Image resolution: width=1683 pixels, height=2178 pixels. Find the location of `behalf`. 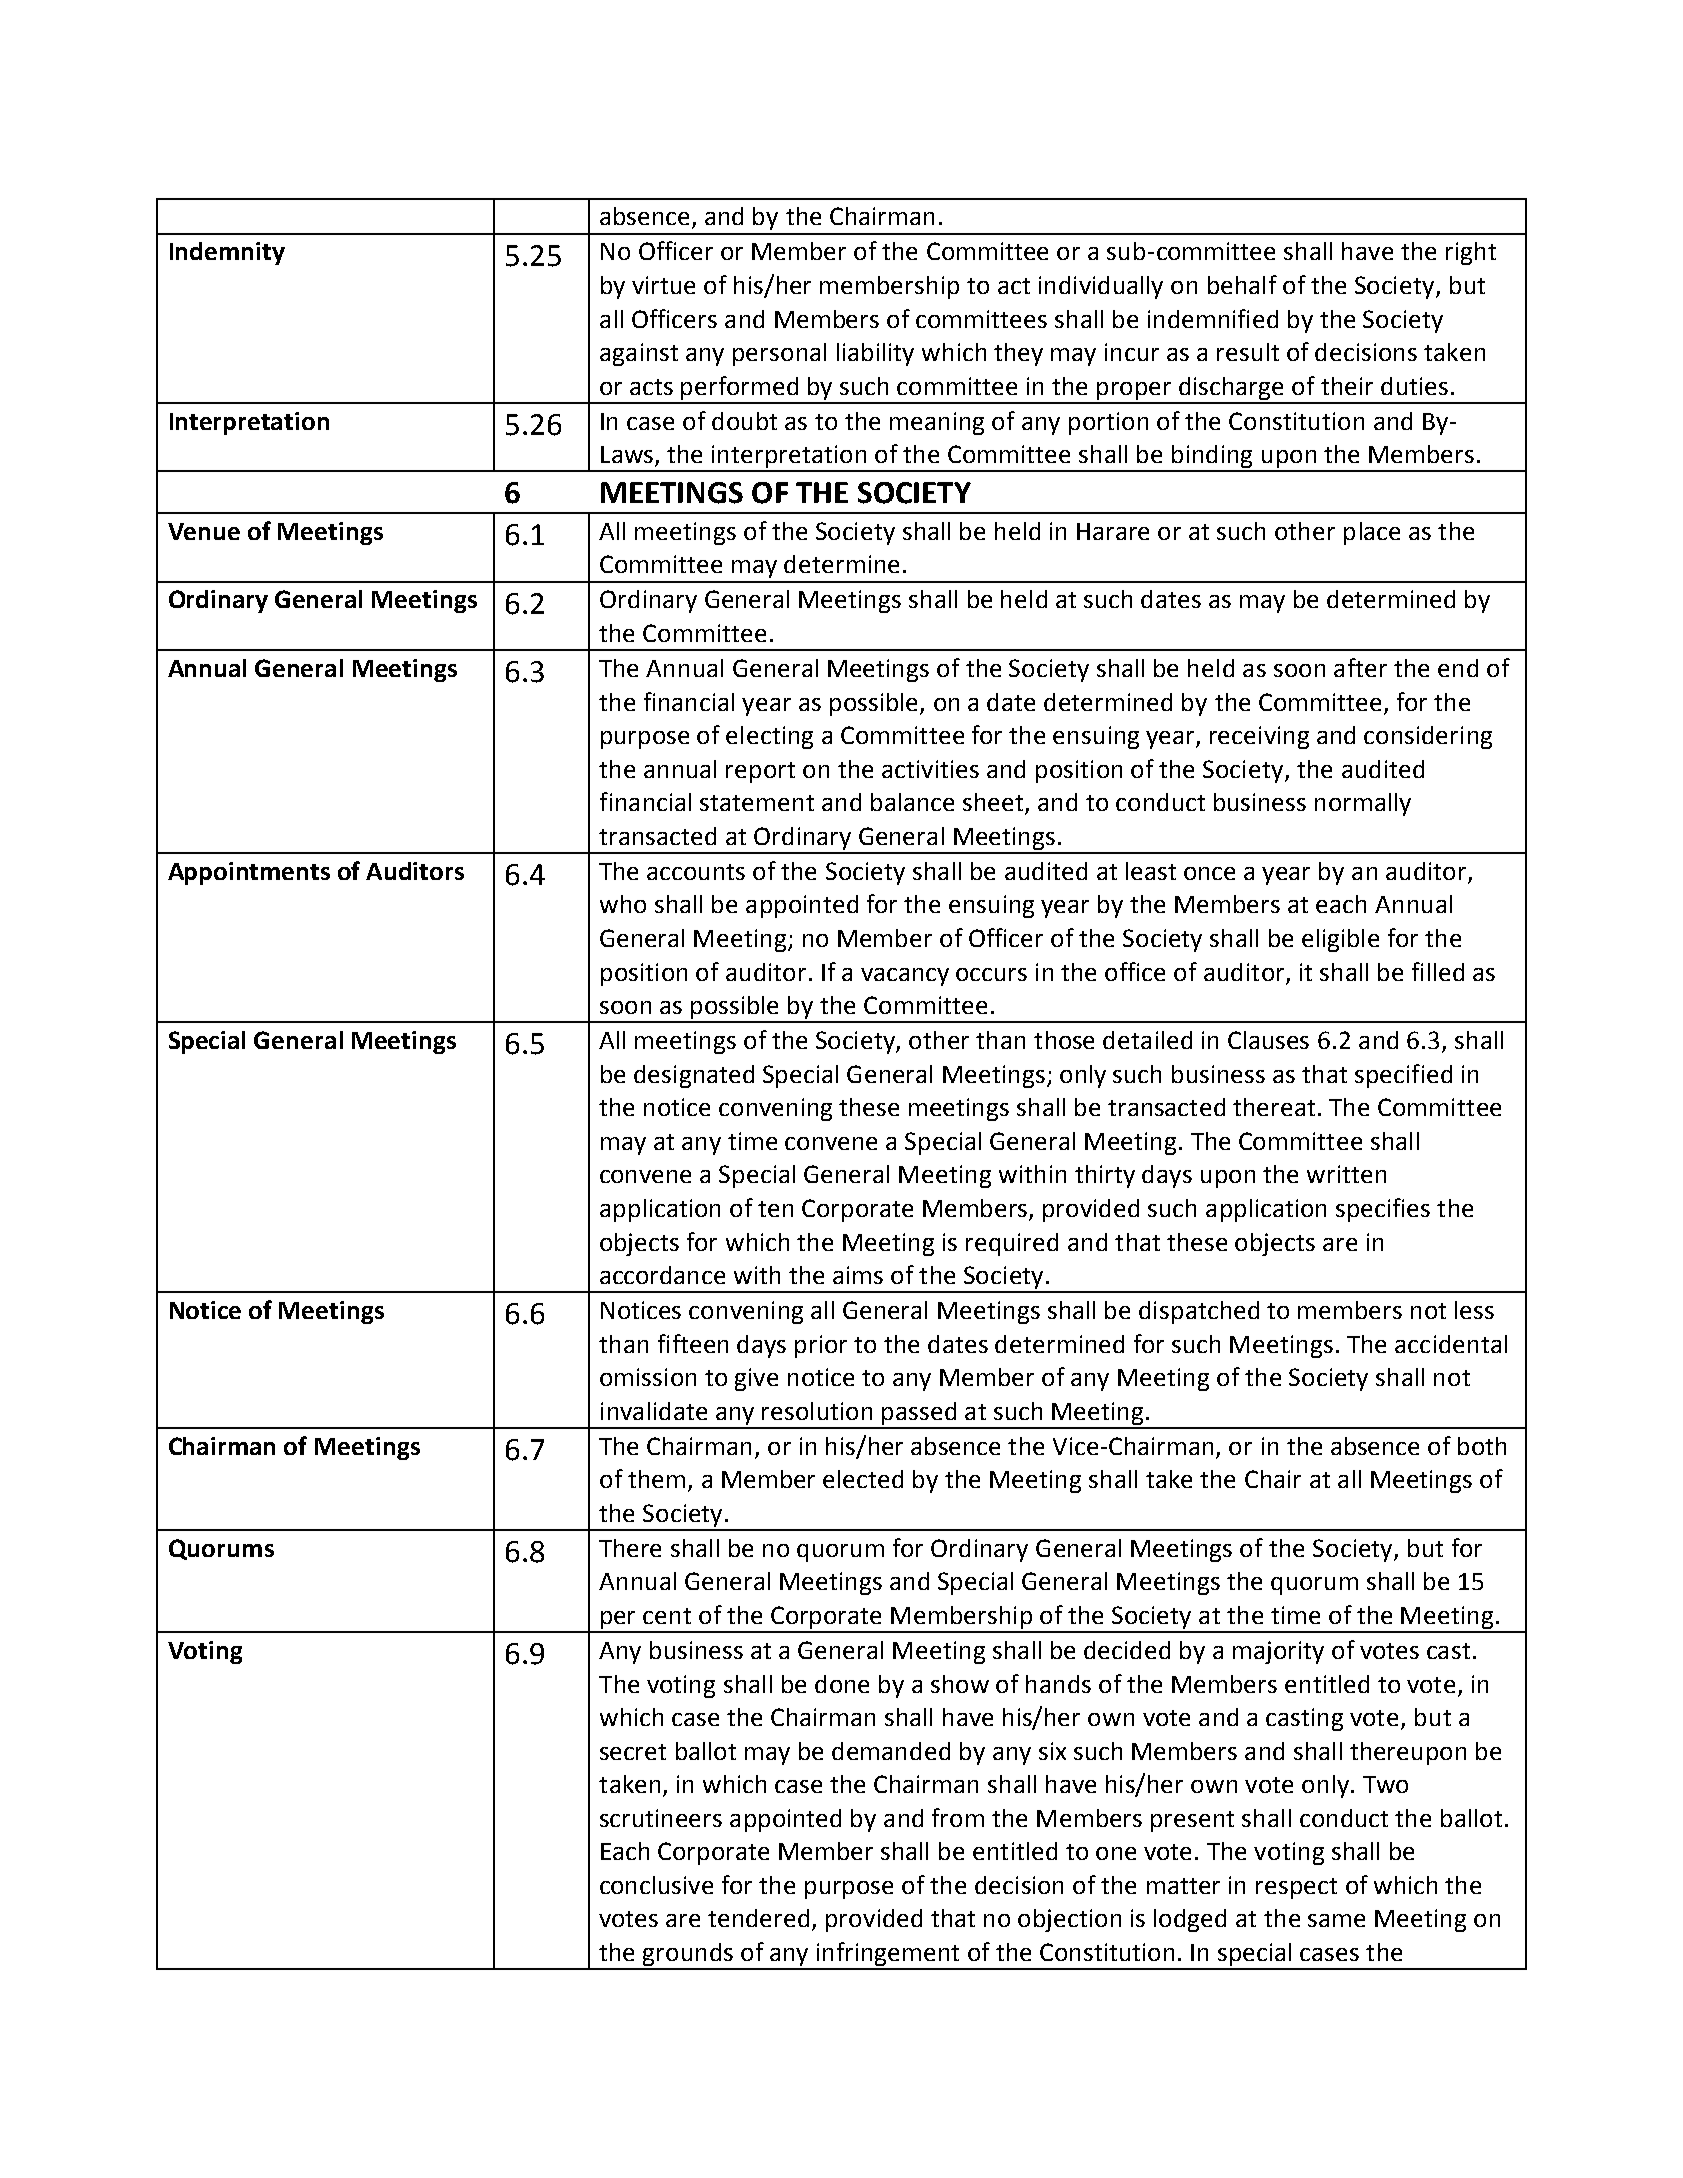

behalf is located at coordinates (1242, 284).
